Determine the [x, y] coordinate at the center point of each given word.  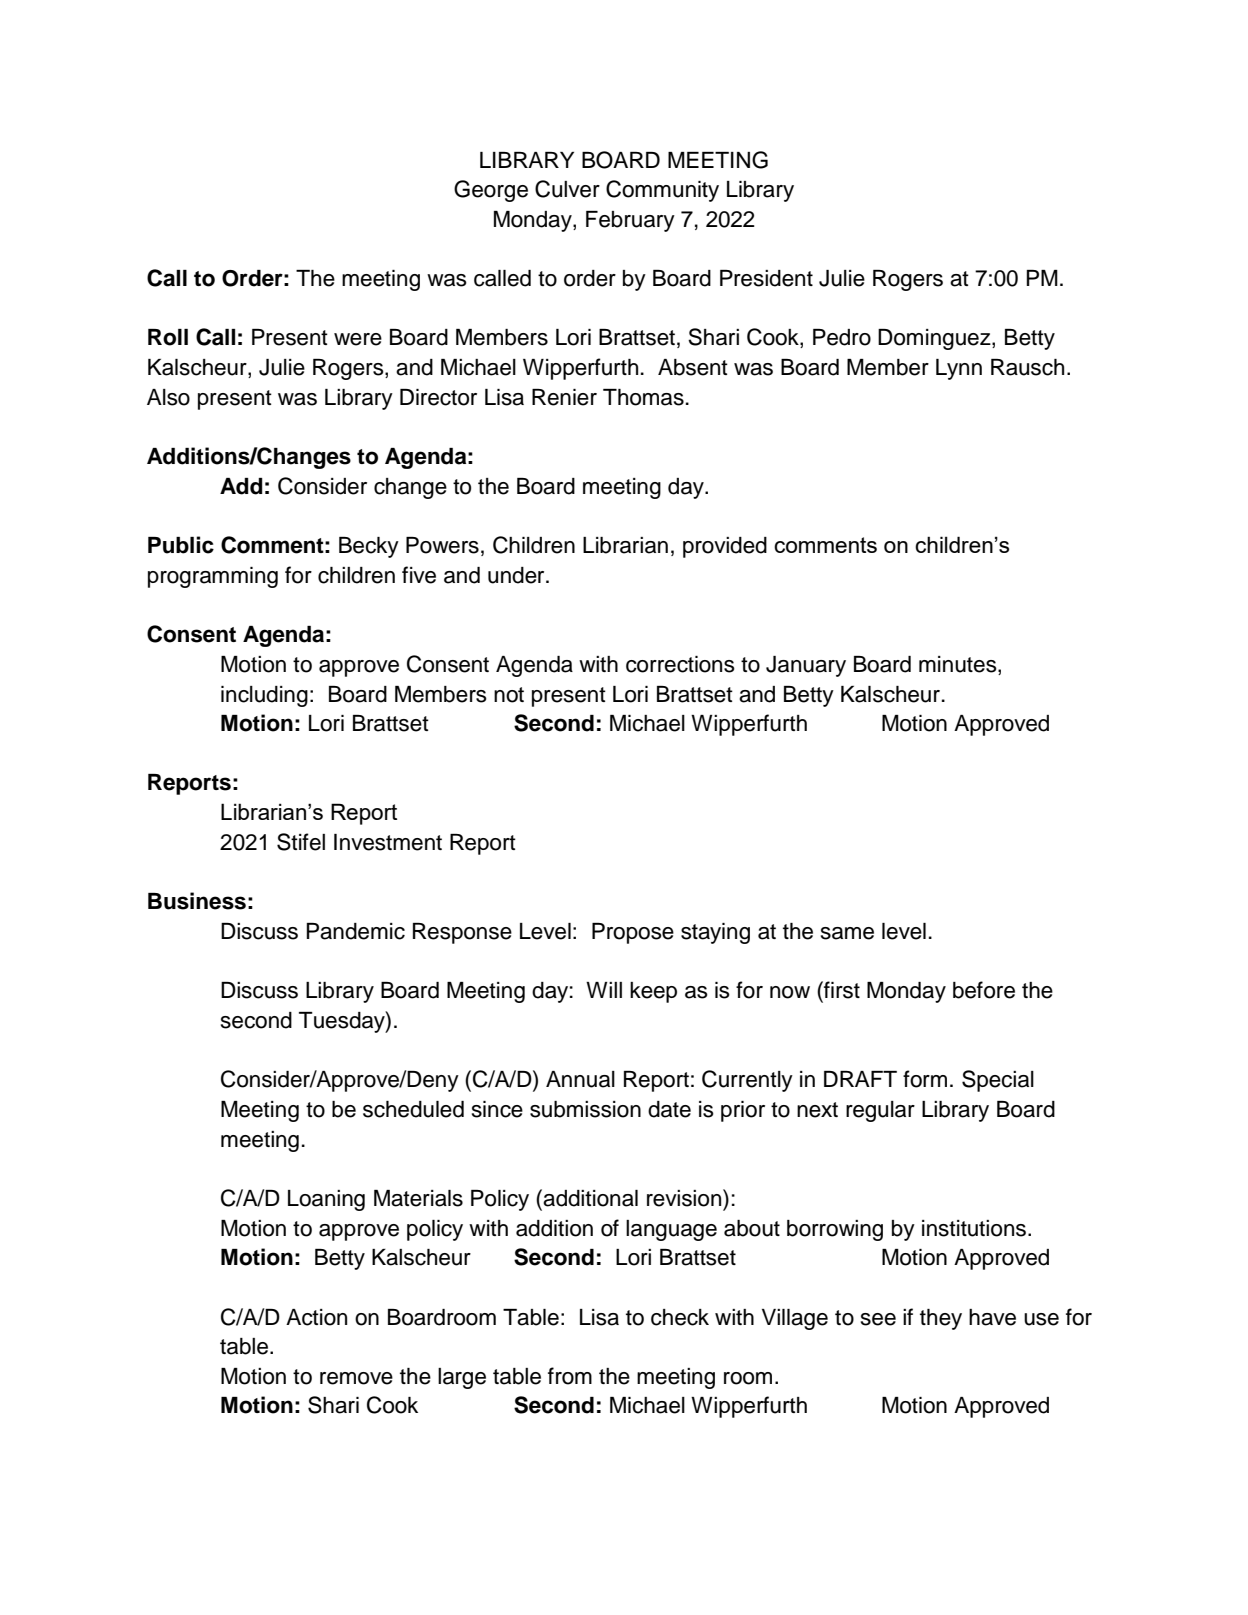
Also [168, 397]
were [358, 339]
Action [316, 1317]
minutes [959, 665]
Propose [633, 933]
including [264, 696]
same [847, 933]
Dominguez [935, 339]
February [630, 221]
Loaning [326, 1200]
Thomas [643, 397]
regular [880, 1111]
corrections [680, 664]
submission [585, 1109]
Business [197, 901]
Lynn [959, 369]
